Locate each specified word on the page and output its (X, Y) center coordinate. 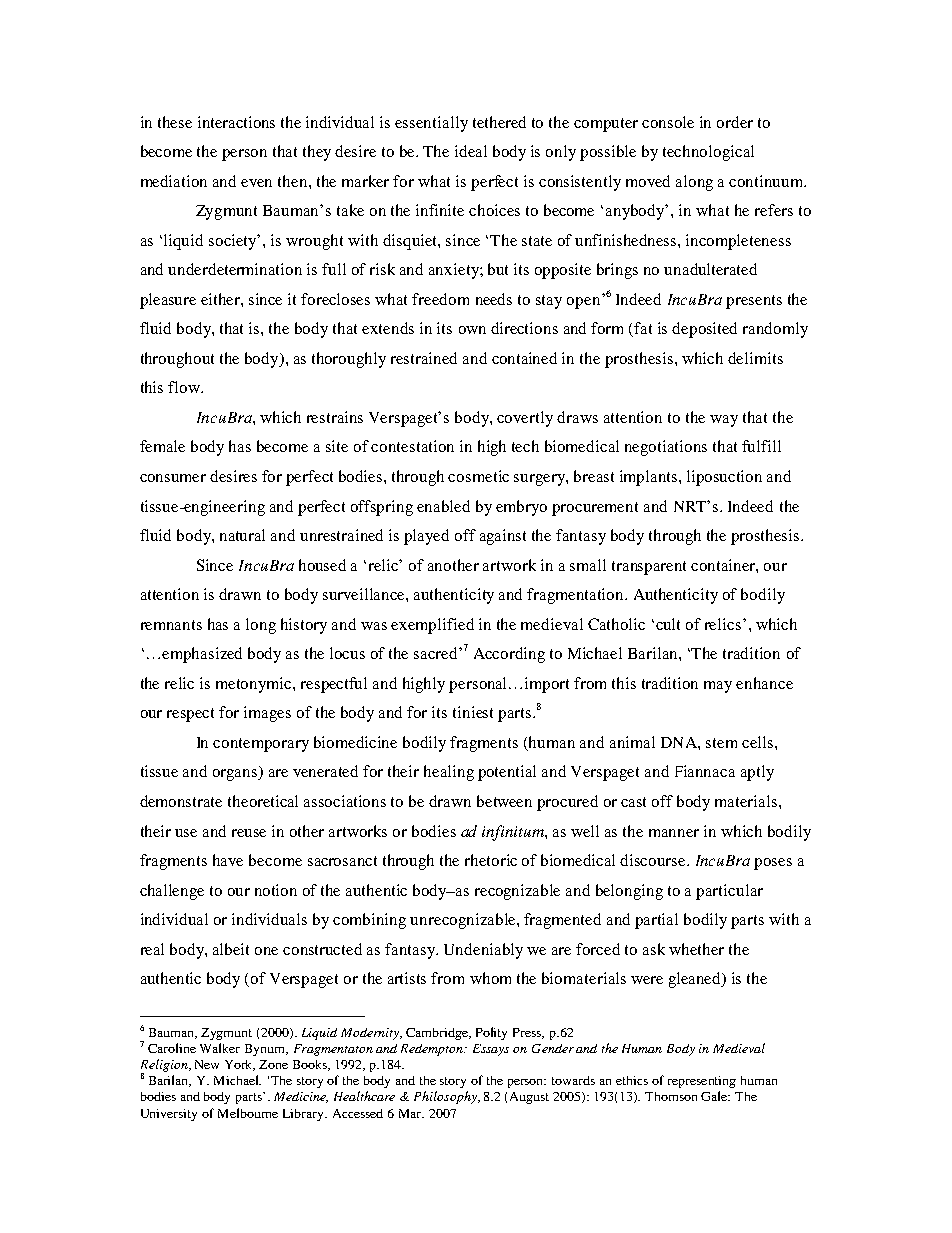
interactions (236, 122)
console (668, 122)
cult (668, 624)
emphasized (202, 655)
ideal (471, 151)
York (240, 1065)
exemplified (432, 626)
